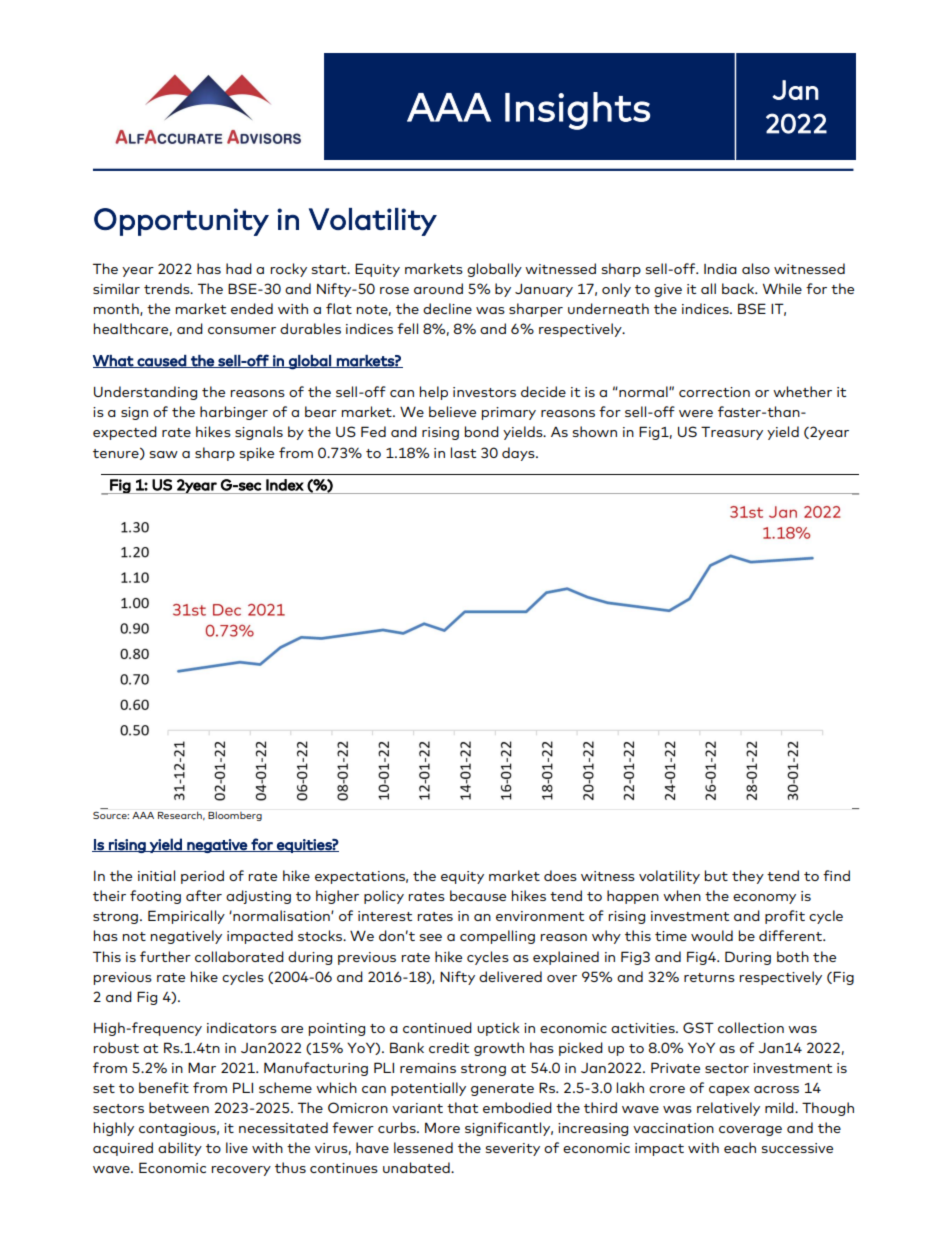 The image size is (952, 1233). I want to click on Opportunity, so click(181, 222).
